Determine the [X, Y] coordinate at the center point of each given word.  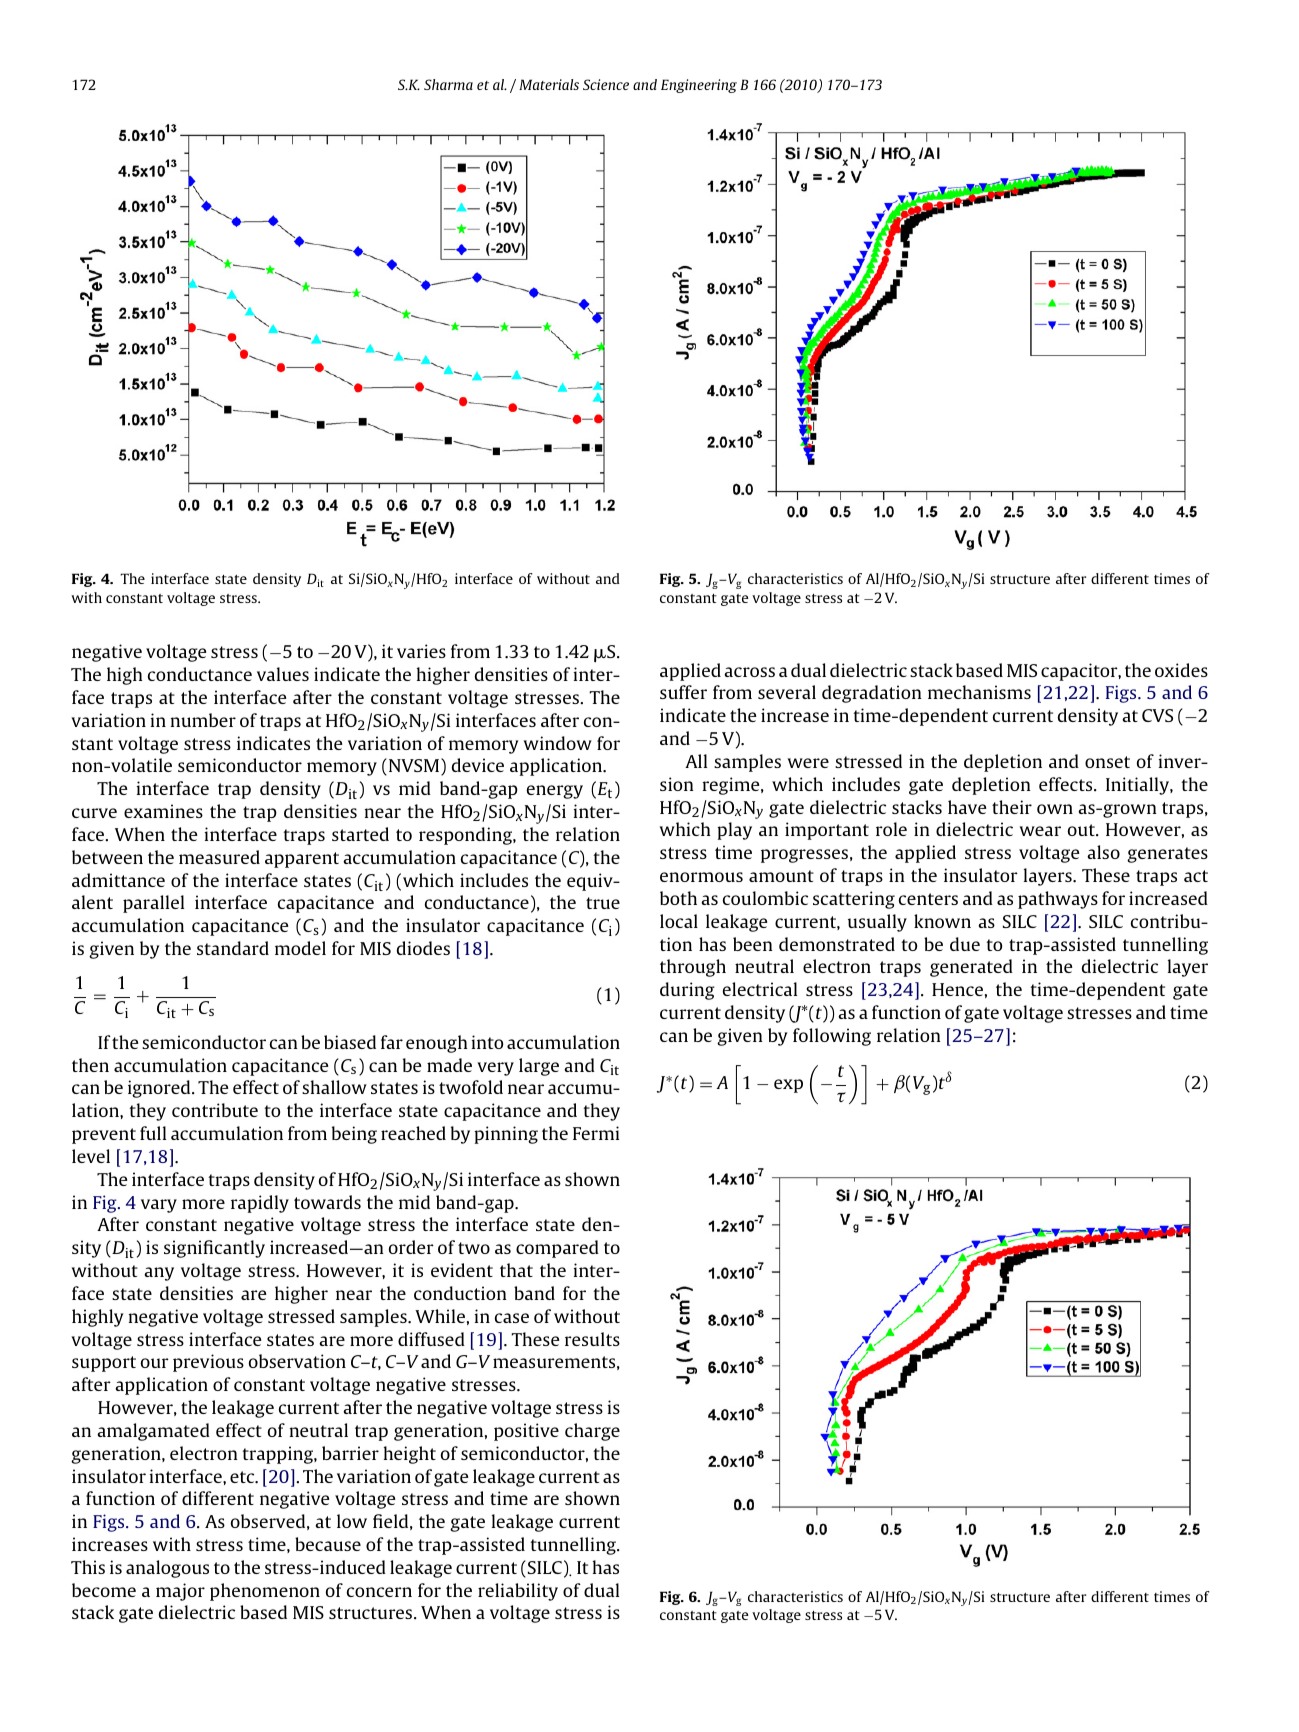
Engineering [699, 86]
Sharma [448, 84]
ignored [160, 1089]
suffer [683, 692]
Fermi [596, 1133]
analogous [167, 1569]
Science [606, 84]
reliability [518, 1592]
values [283, 674]
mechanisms [979, 692]
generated [971, 968]
